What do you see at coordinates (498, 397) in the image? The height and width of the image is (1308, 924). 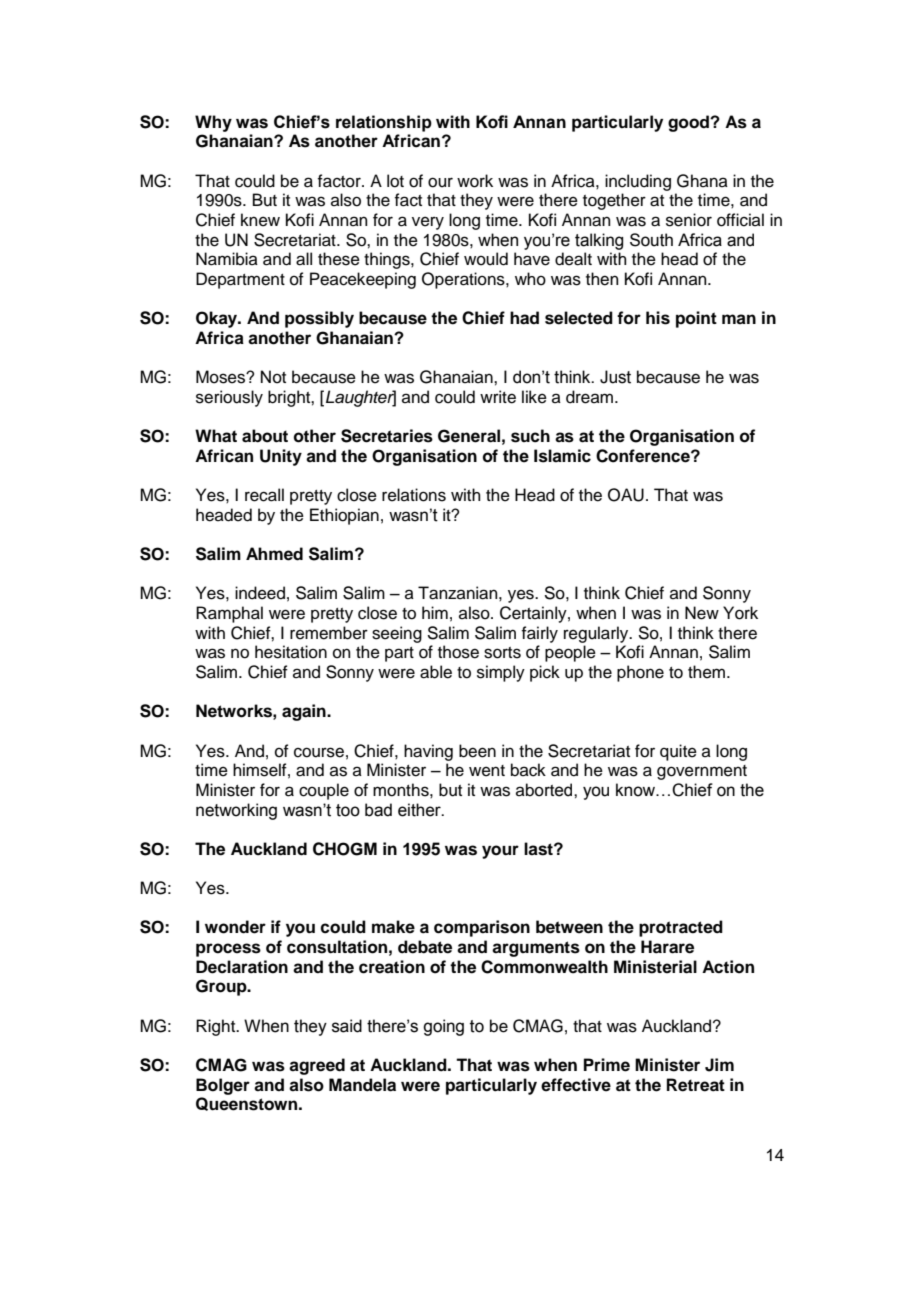 I see `write` at bounding box center [498, 397].
